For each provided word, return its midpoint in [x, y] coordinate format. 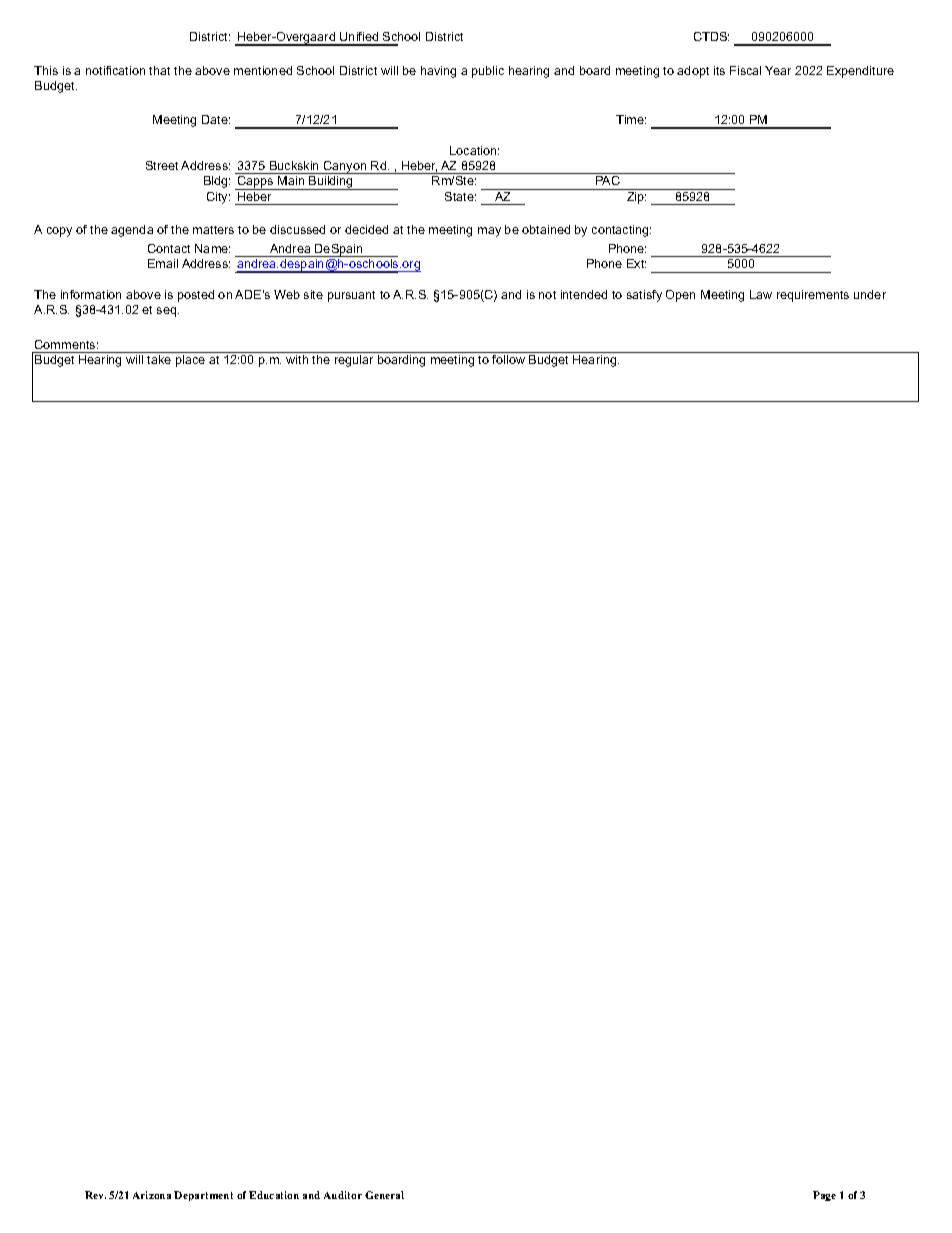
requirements [813, 296]
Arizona [152, 1195]
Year [778, 70]
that [159, 70]
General [384, 1195]
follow [508, 359]
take [159, 359]
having [438, 72]
